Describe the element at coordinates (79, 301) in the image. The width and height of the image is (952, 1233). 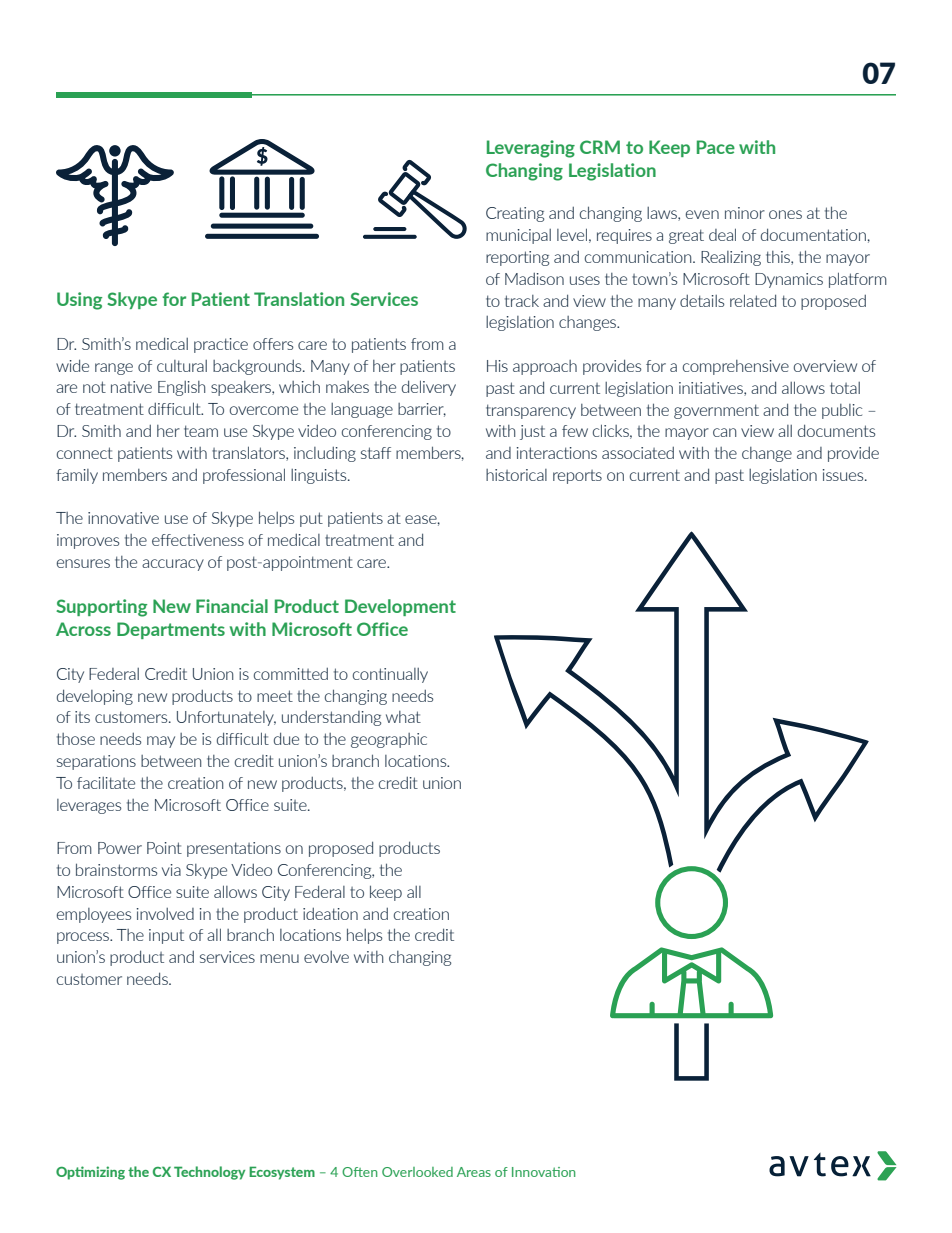
I see `Using` at that location.
